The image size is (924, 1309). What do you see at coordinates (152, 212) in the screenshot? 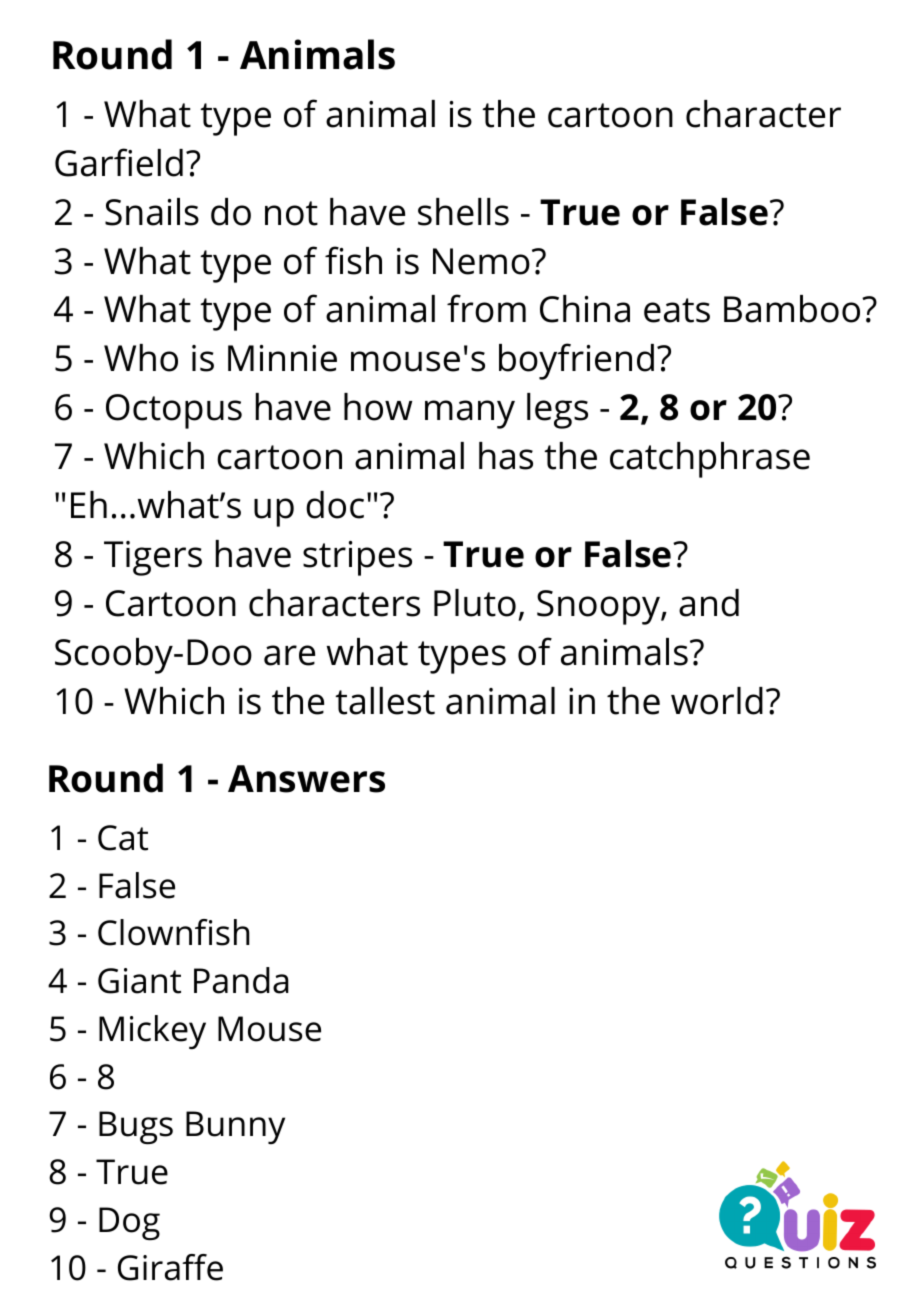
I see `Snails` at bounding box center [152, 212].
